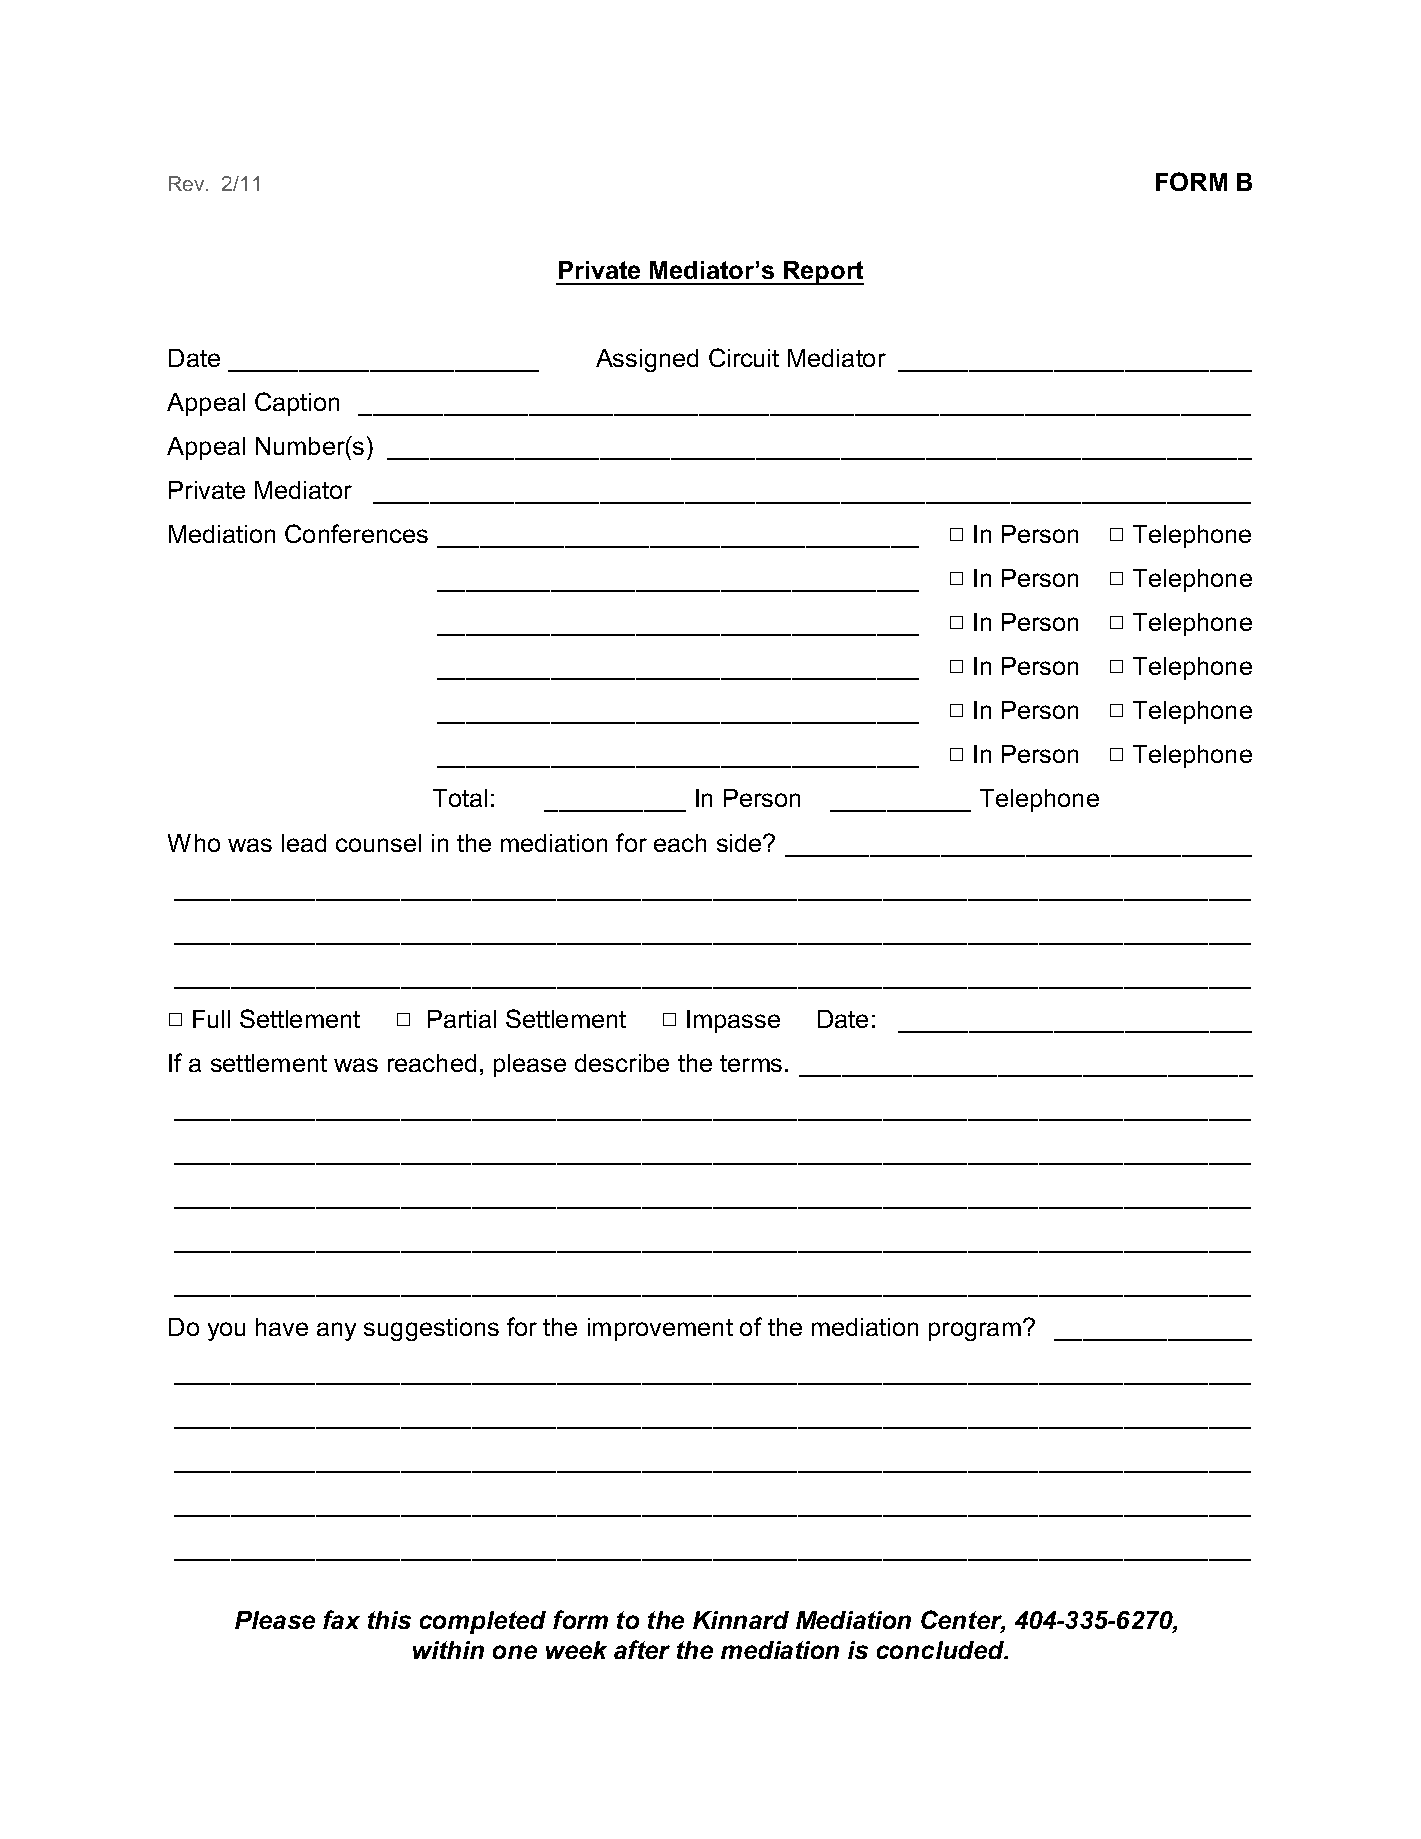  What do you see at coordinates (660, 1329) in the page?
I see `improvement` at bounding box center [660, 1329].
